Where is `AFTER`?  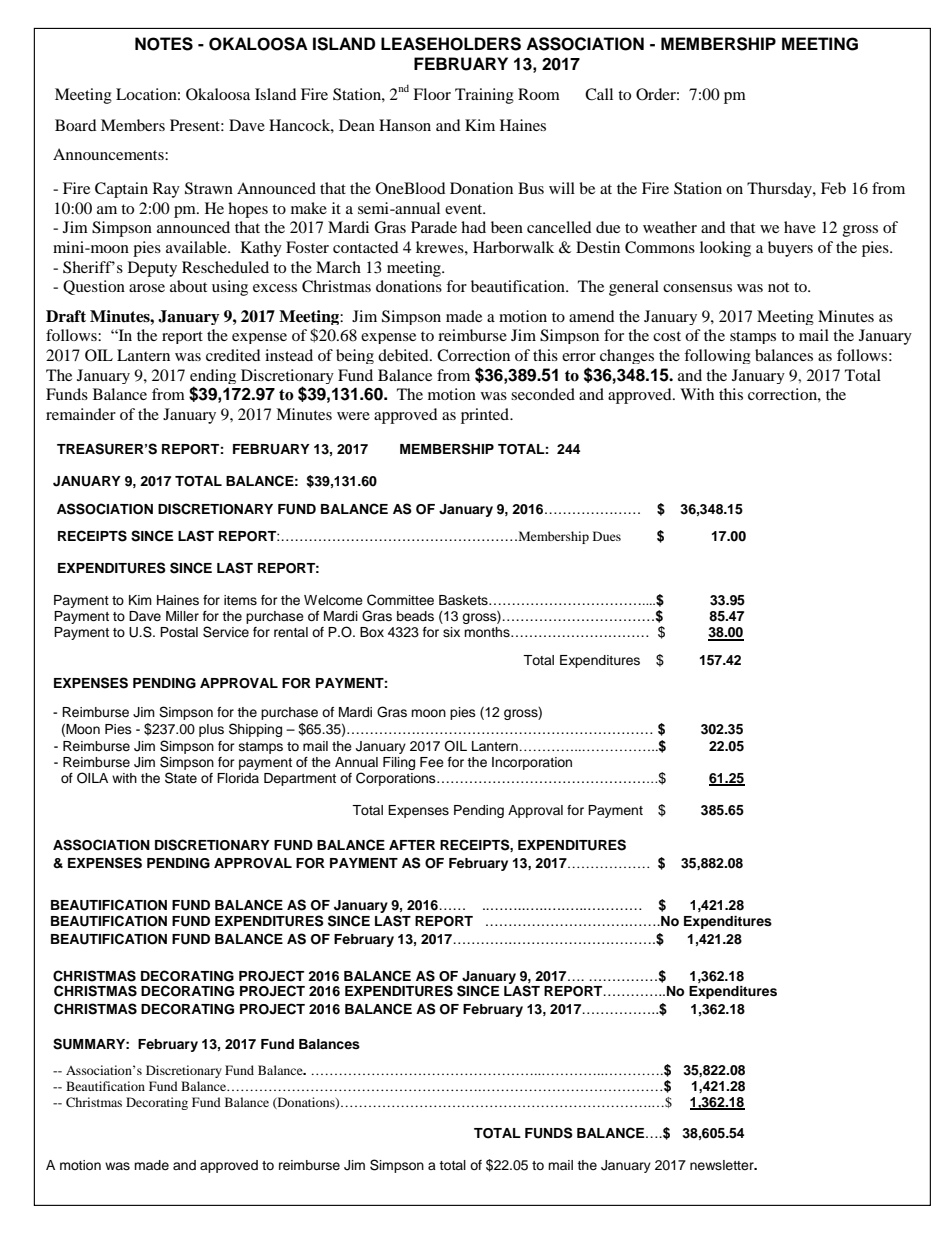
AFTER is located at coordinates (412, 845).
